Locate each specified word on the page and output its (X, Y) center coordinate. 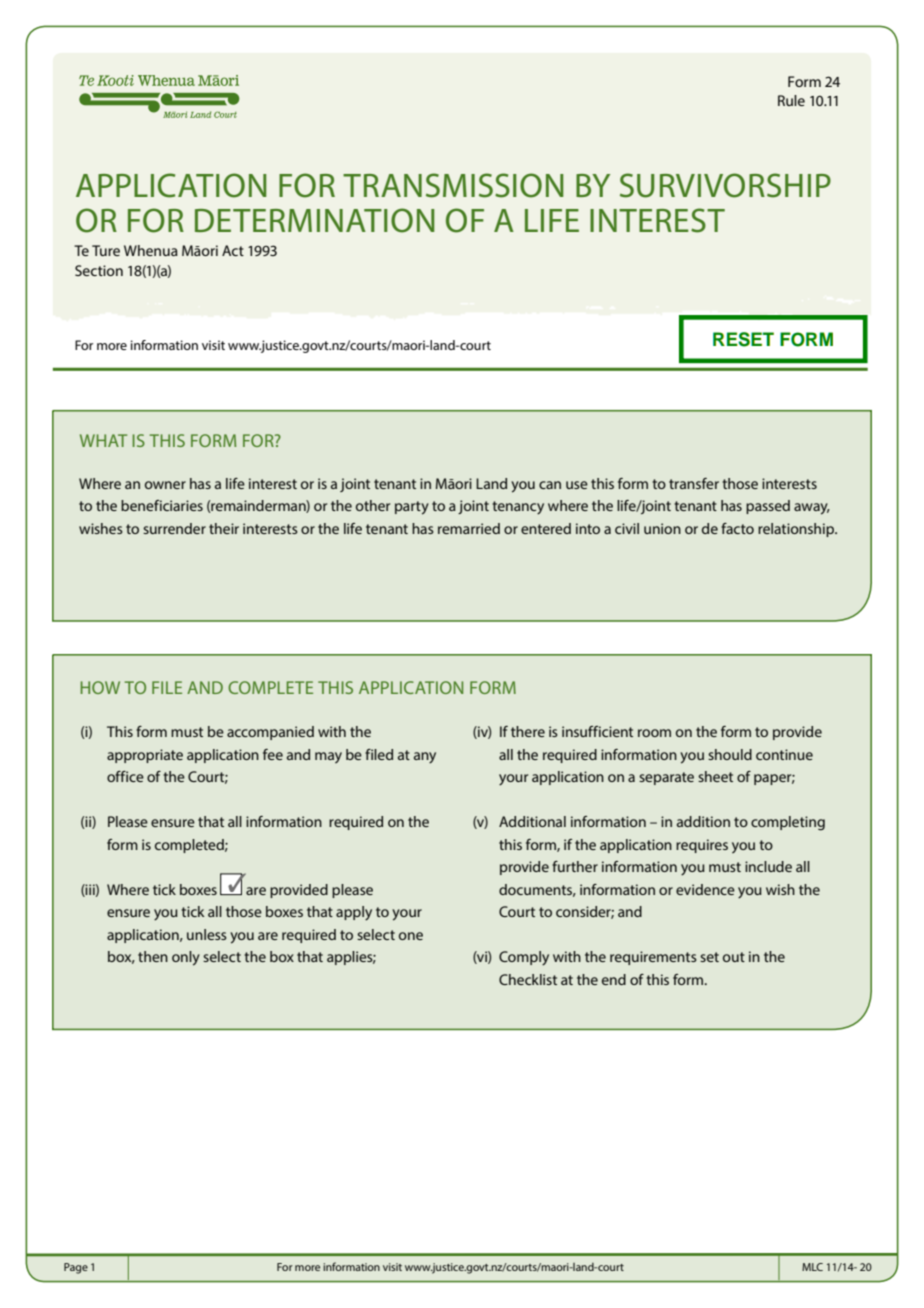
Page (76, 1268)
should (730, 754)
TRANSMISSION (453, 185)
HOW (100, 687)
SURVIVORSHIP (725, 185)
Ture (106, 250)
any (425, 758)
